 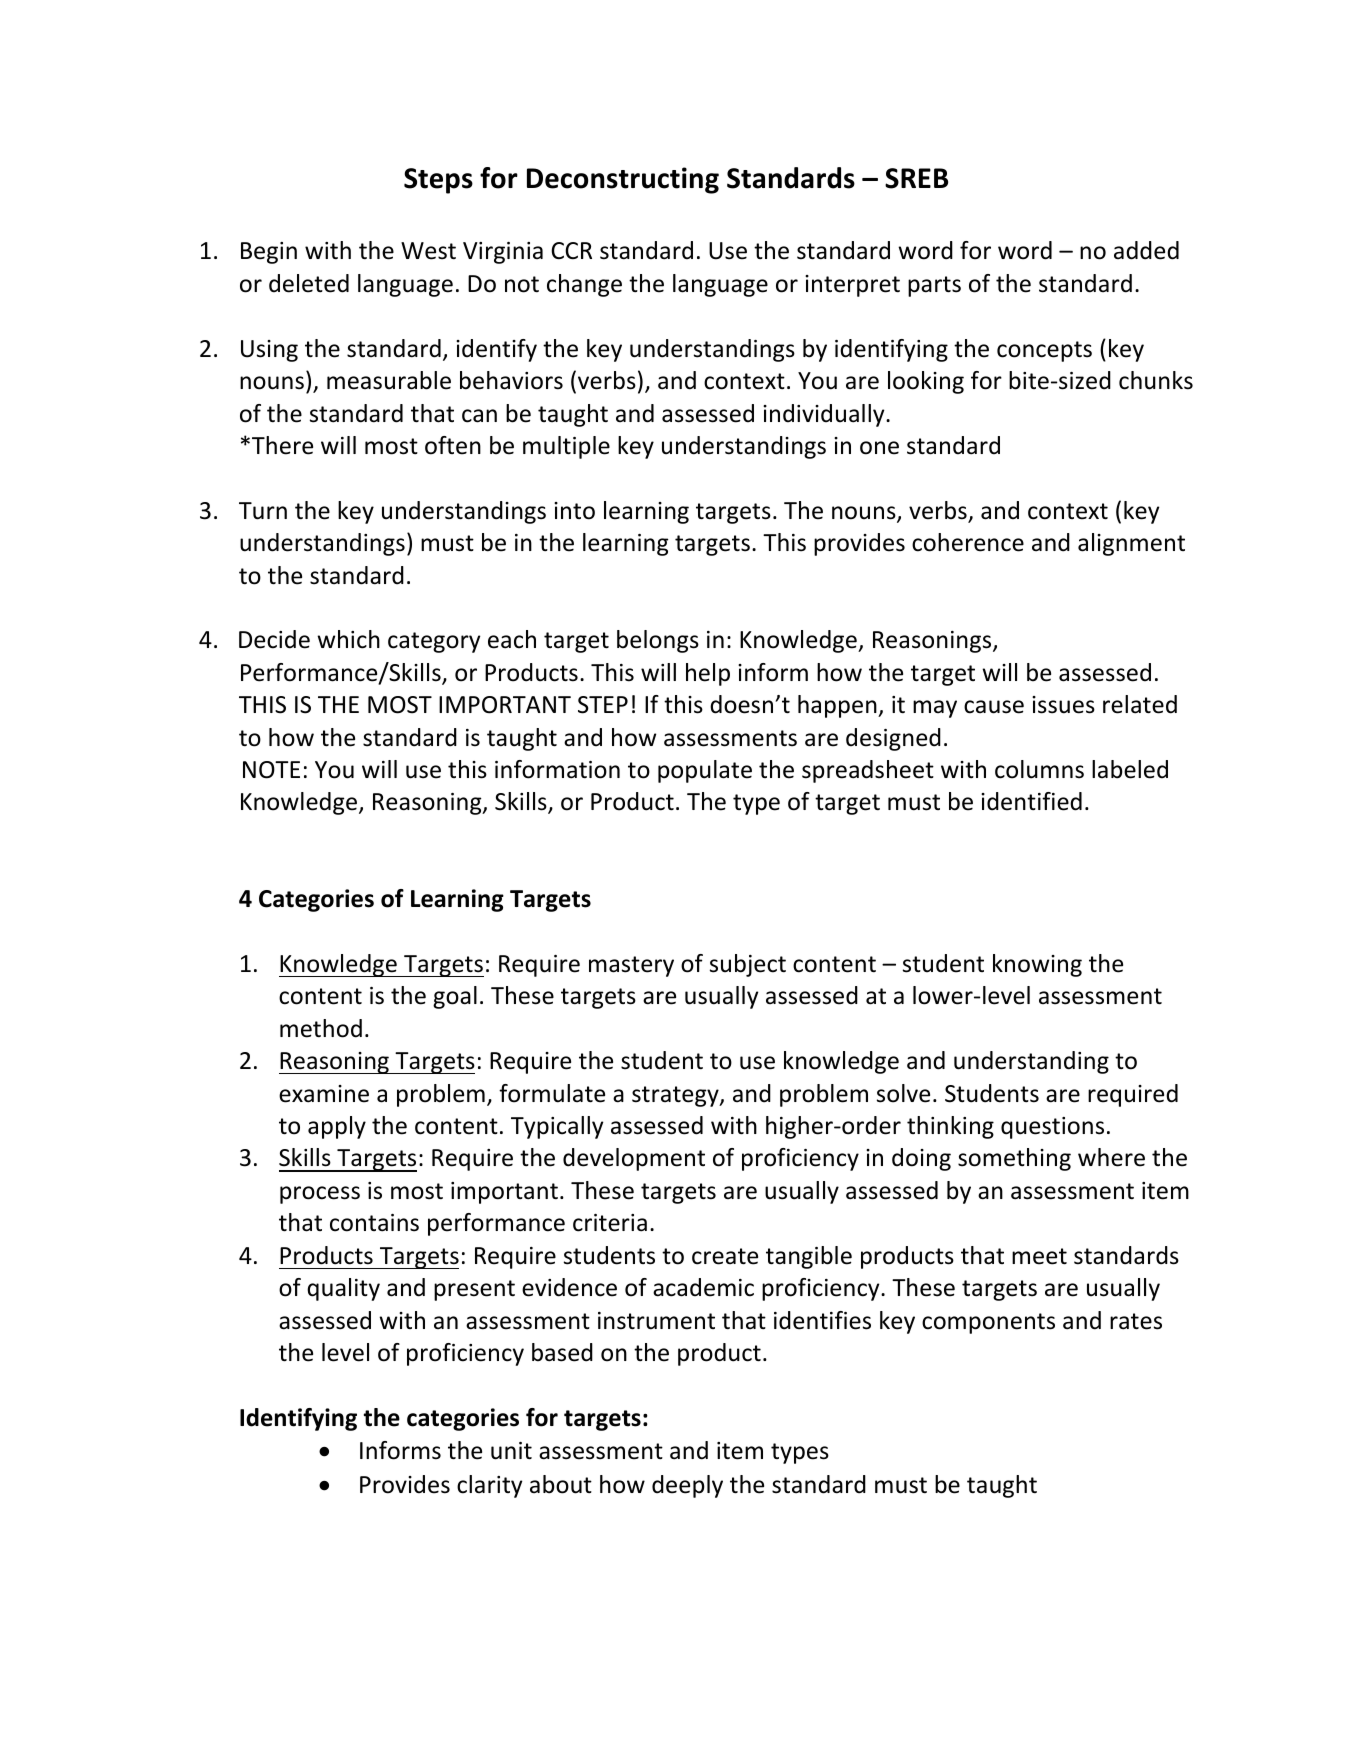 What do you see at coordinates (1146, 250) in the image?
I see `added` at bounding box center [1146, 250].
